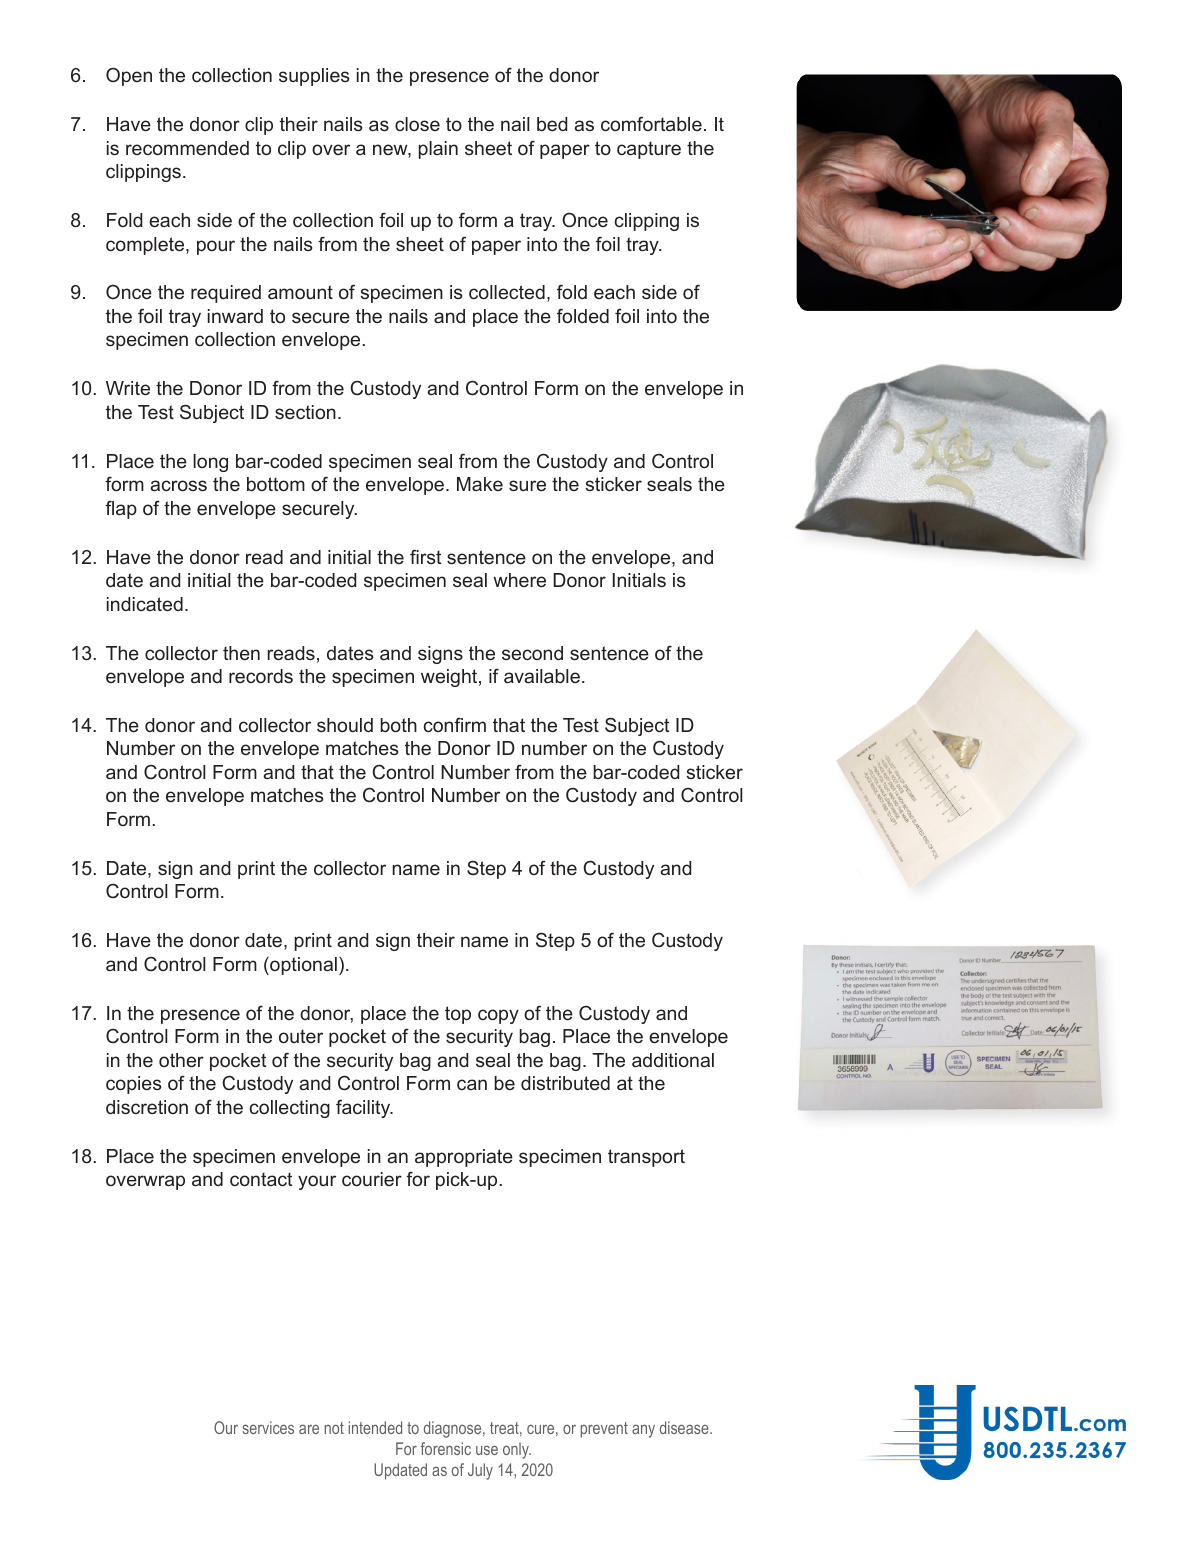 This screenshot has height=1550, width=1197. I want to click on where, so click(519, 580).
